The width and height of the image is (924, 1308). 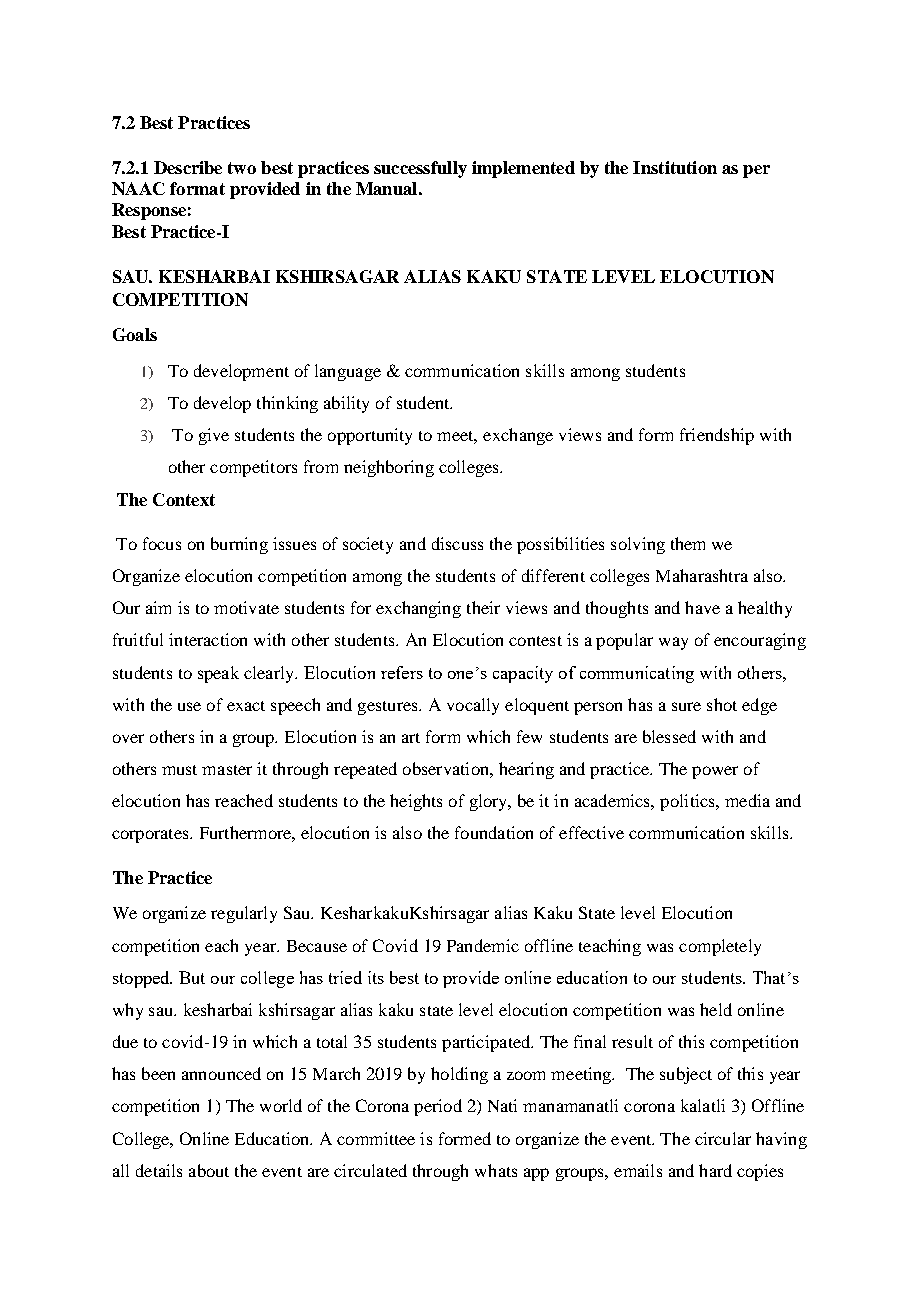 I want to click on successfully, so click(x=420, y=169).
